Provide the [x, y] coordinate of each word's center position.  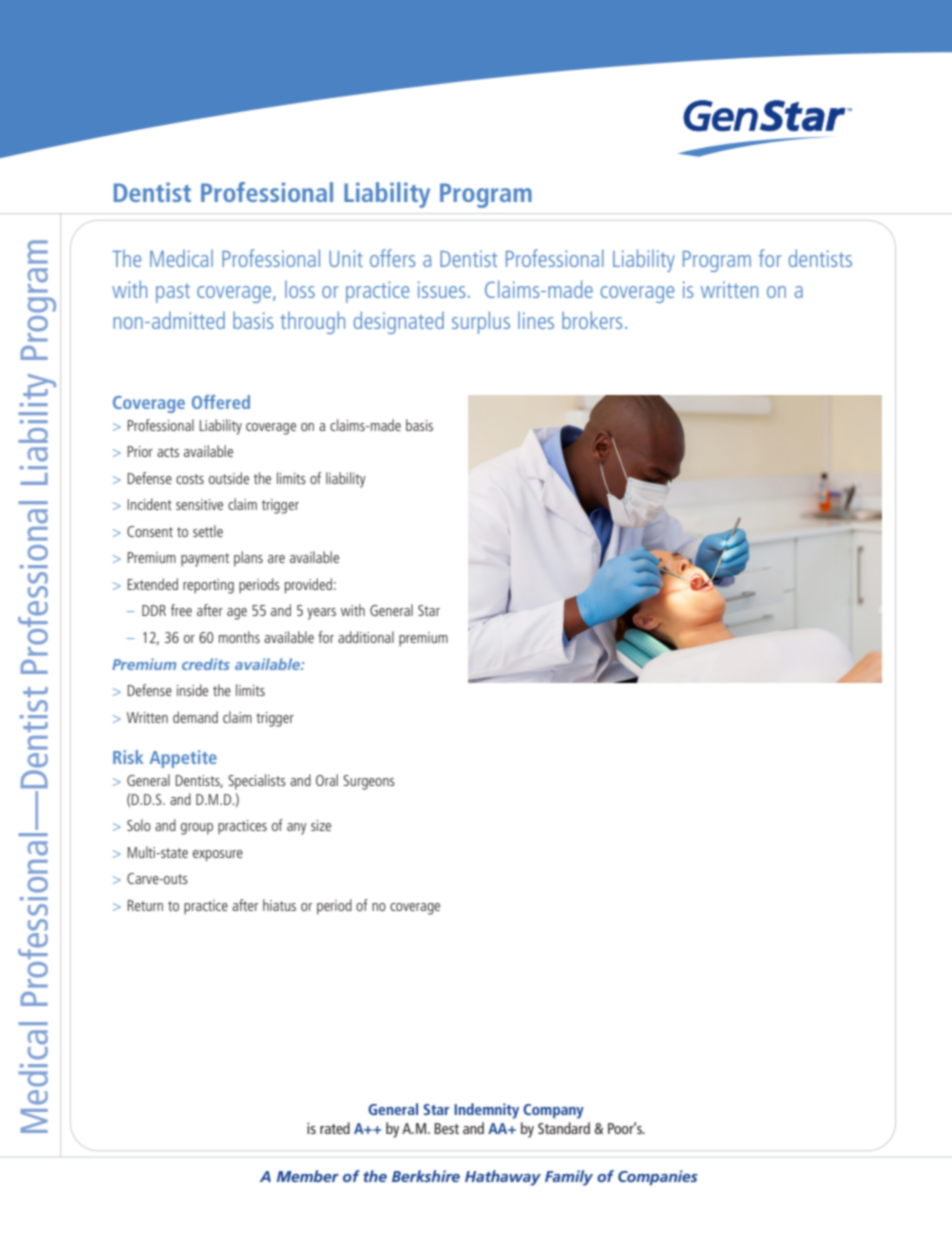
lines [536, 320]
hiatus [279, 905]
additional [366, 637]
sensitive [199, 504]
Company [553, 1111]
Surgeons [369, 782]
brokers [592, 320]
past [173, 293]
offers [392, 258]
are [276, 559]
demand [195, 717]
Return [145, 905]
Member [308, 1176]
